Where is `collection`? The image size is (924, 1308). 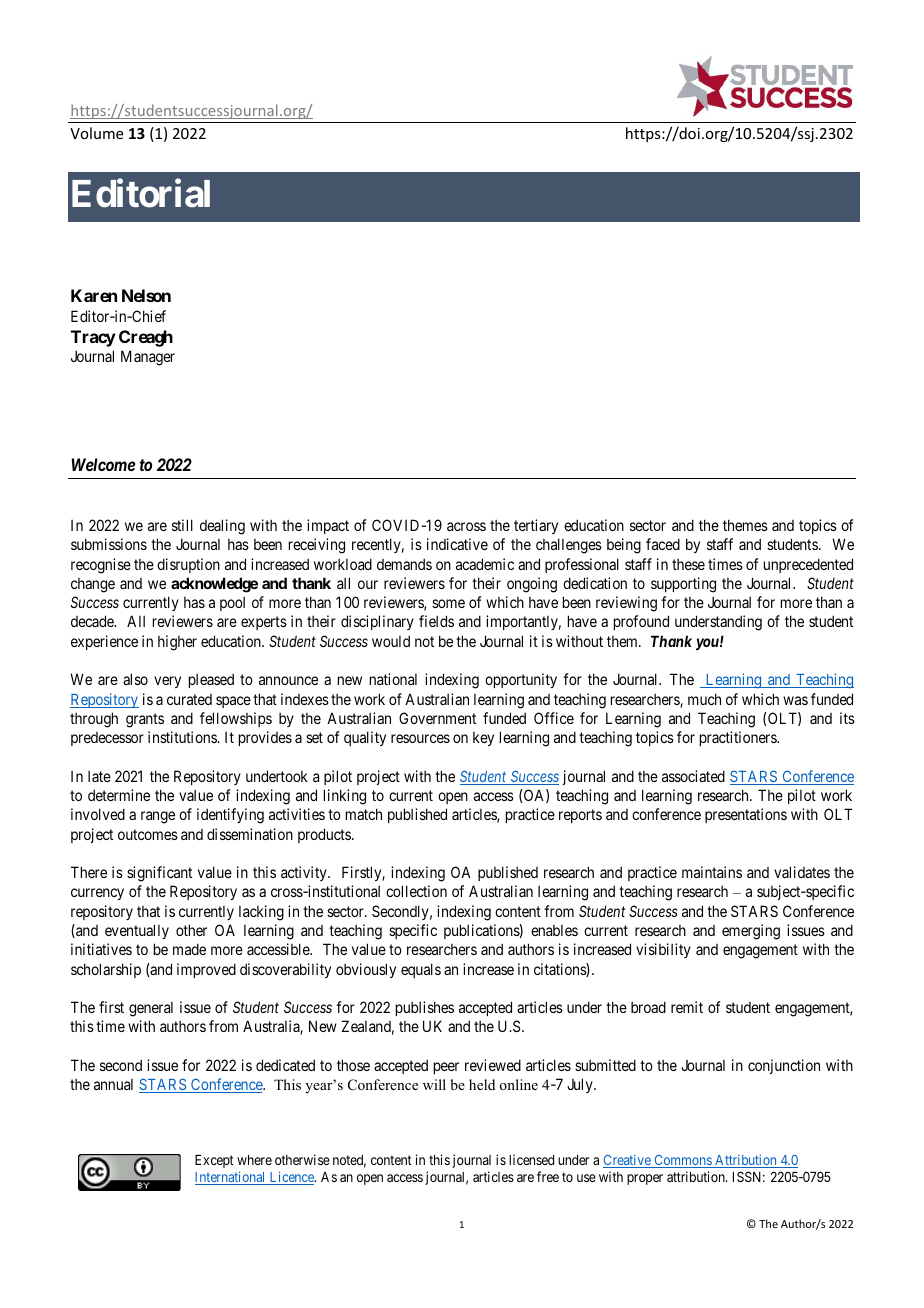 collection is located at coordinates (416, 891).
